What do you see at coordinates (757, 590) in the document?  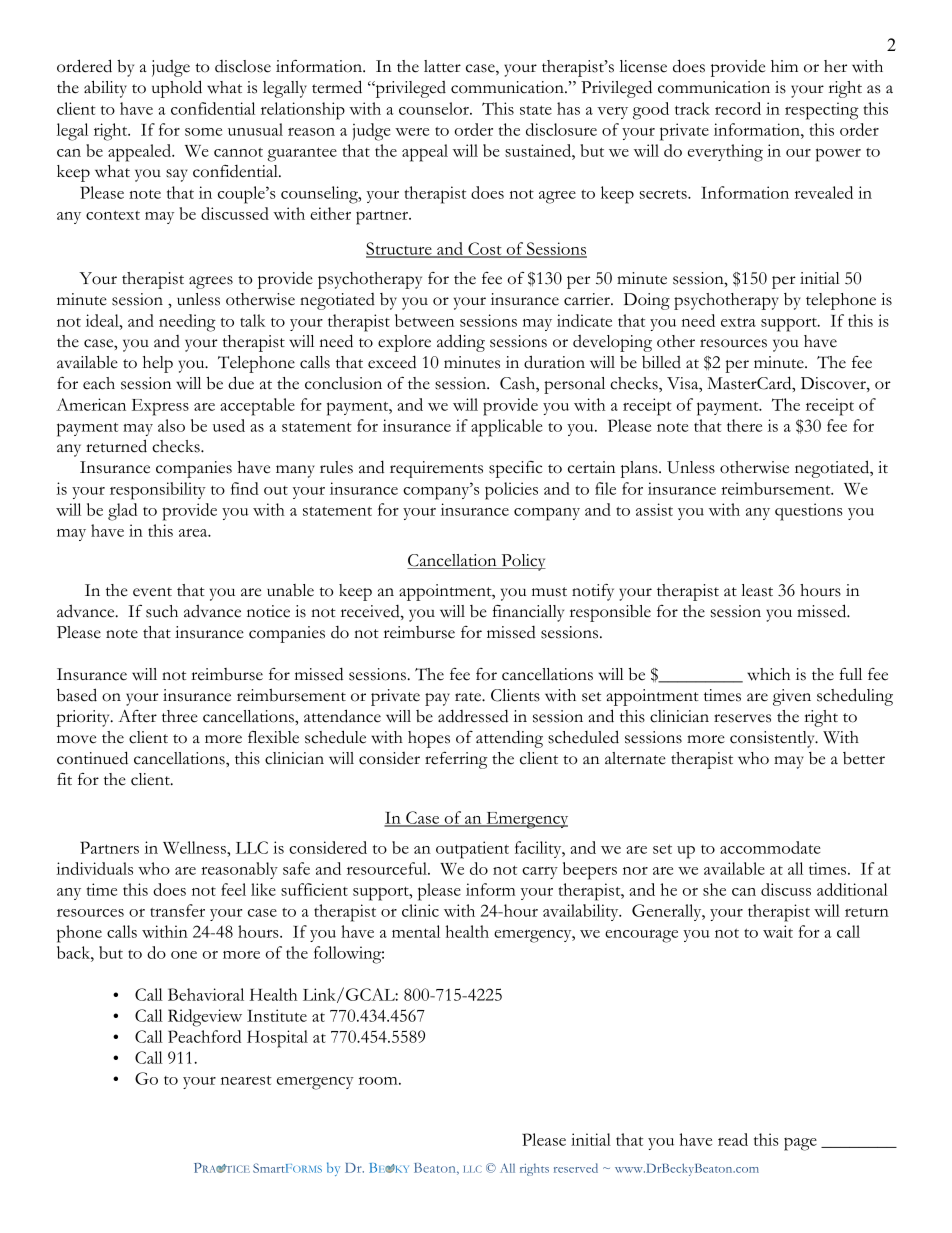 I see `least` at bounding box center [757, 590].
